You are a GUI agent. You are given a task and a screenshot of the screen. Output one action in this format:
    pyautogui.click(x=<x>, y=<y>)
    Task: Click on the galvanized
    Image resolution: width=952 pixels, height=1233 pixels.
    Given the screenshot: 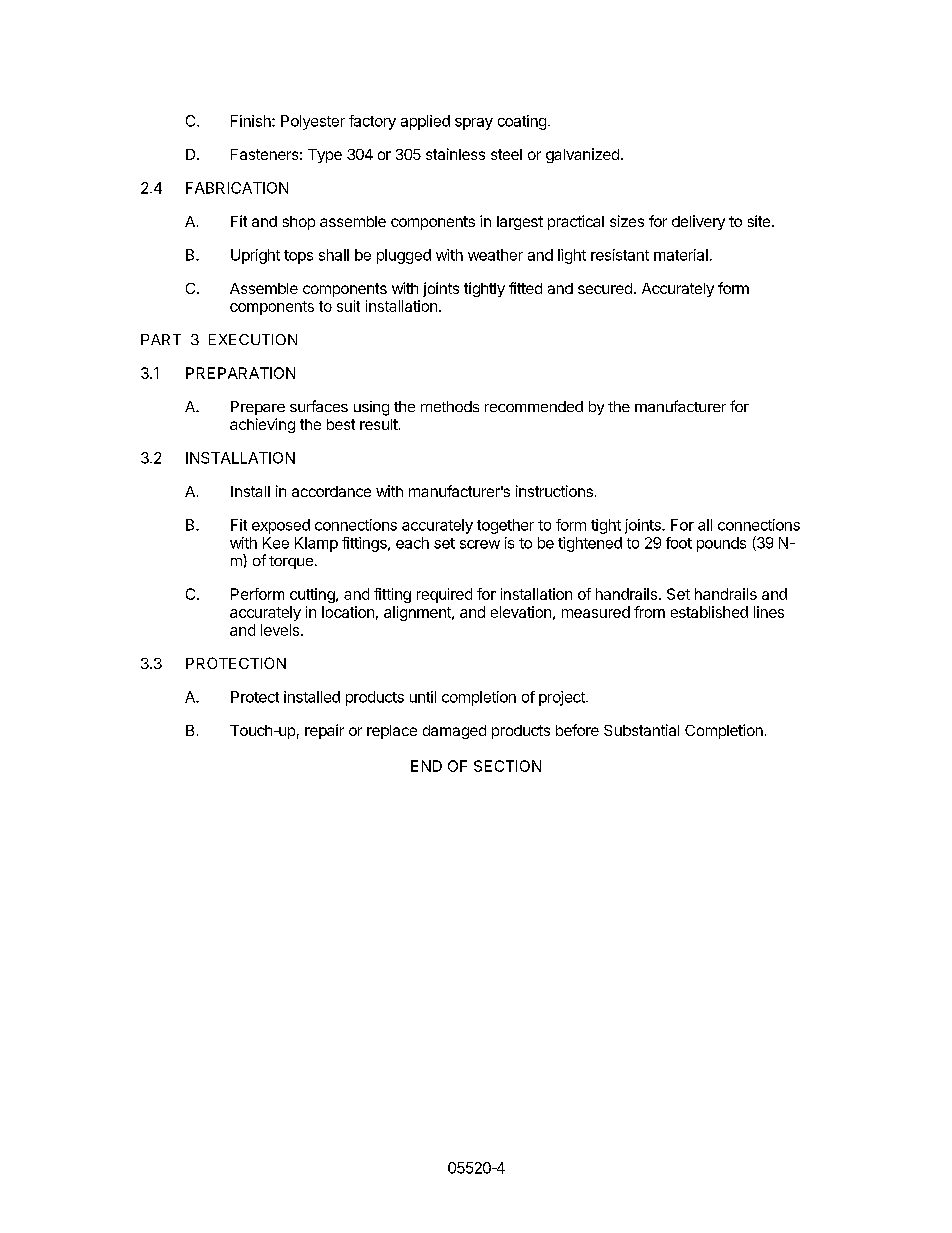 What is the action you would take?
    pyautogui.click(x=582, y=155)
